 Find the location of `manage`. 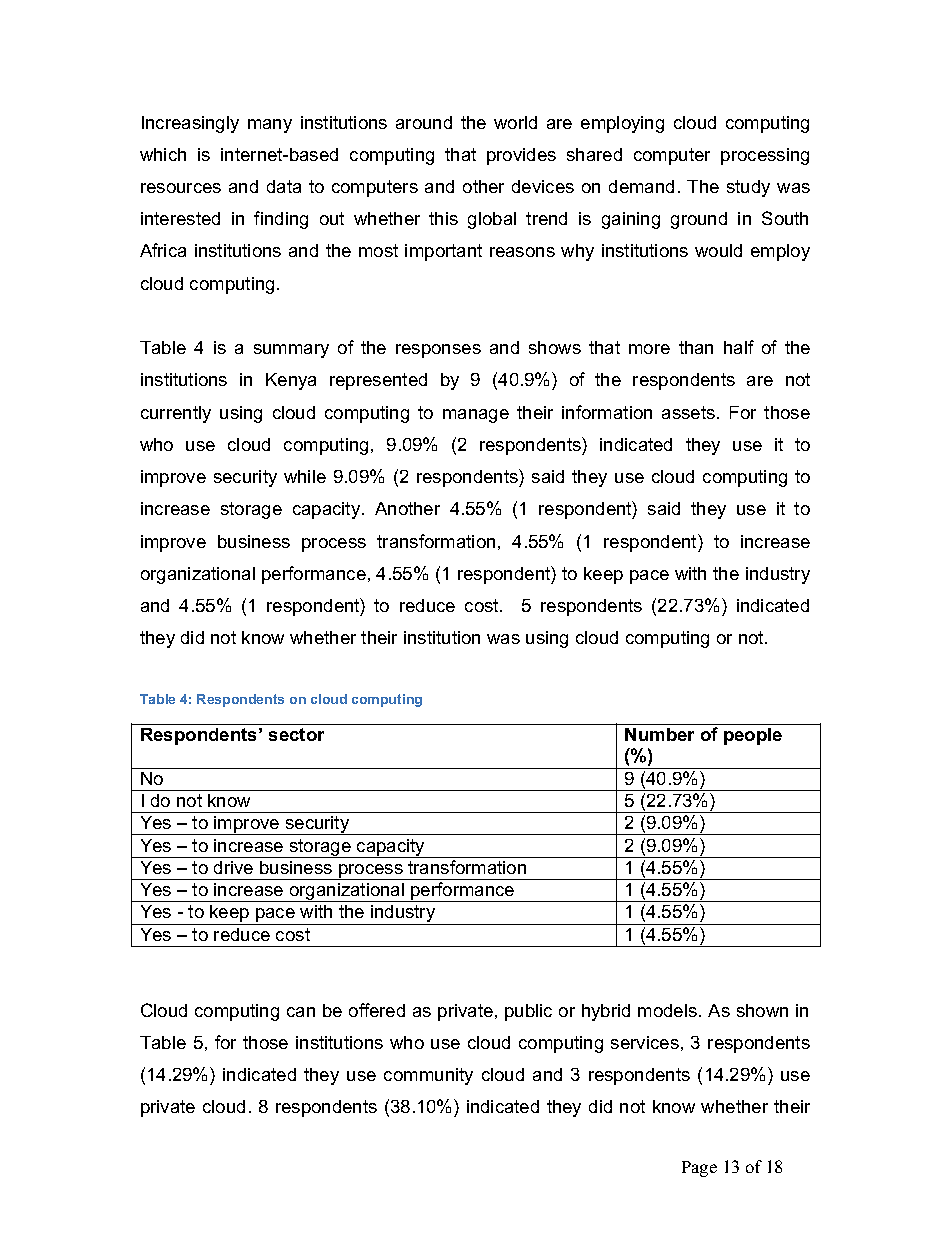

manage is located at coordinates (476, 416).
